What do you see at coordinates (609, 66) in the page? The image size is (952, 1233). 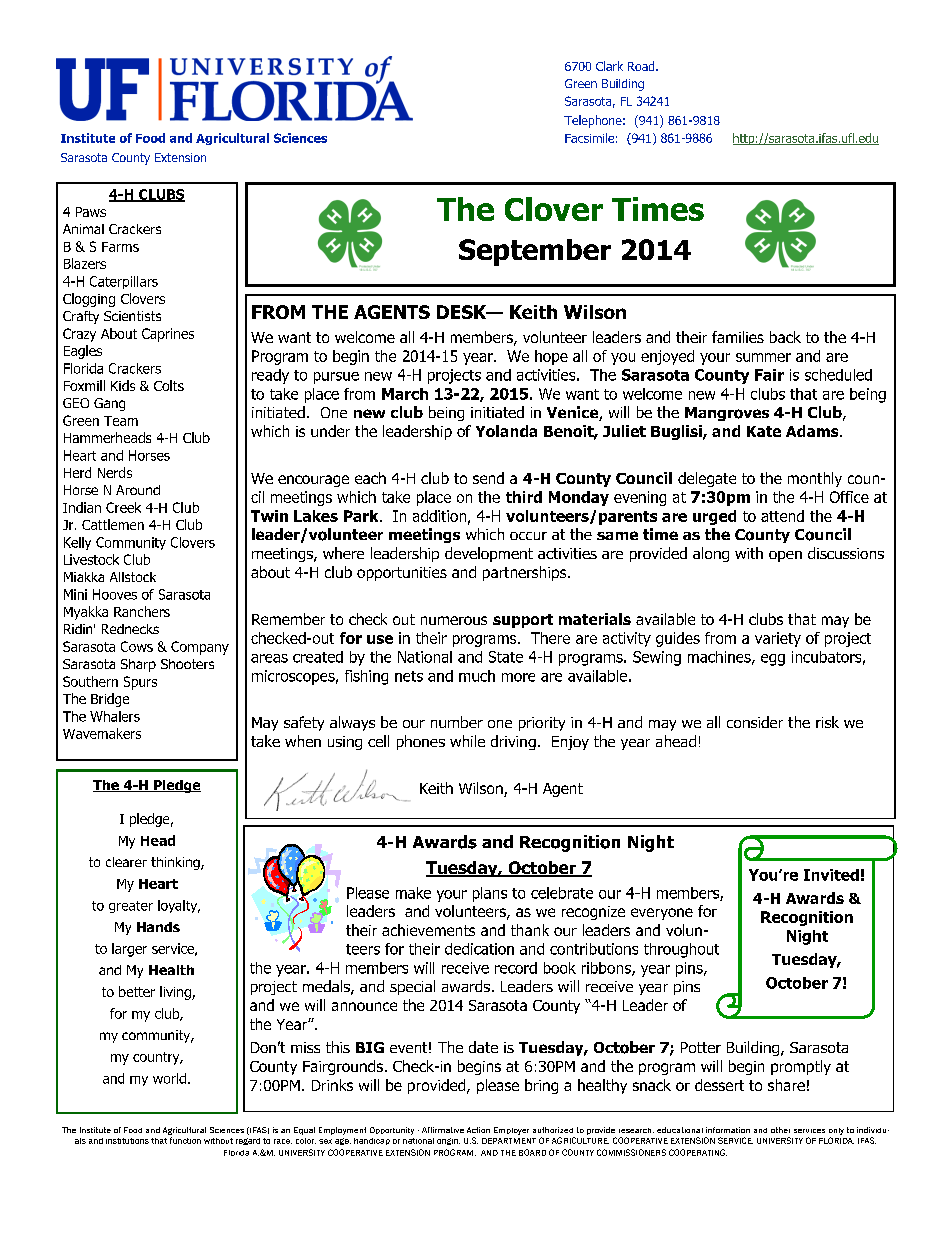 I see `Clark` at bounding box center [609, 66].
